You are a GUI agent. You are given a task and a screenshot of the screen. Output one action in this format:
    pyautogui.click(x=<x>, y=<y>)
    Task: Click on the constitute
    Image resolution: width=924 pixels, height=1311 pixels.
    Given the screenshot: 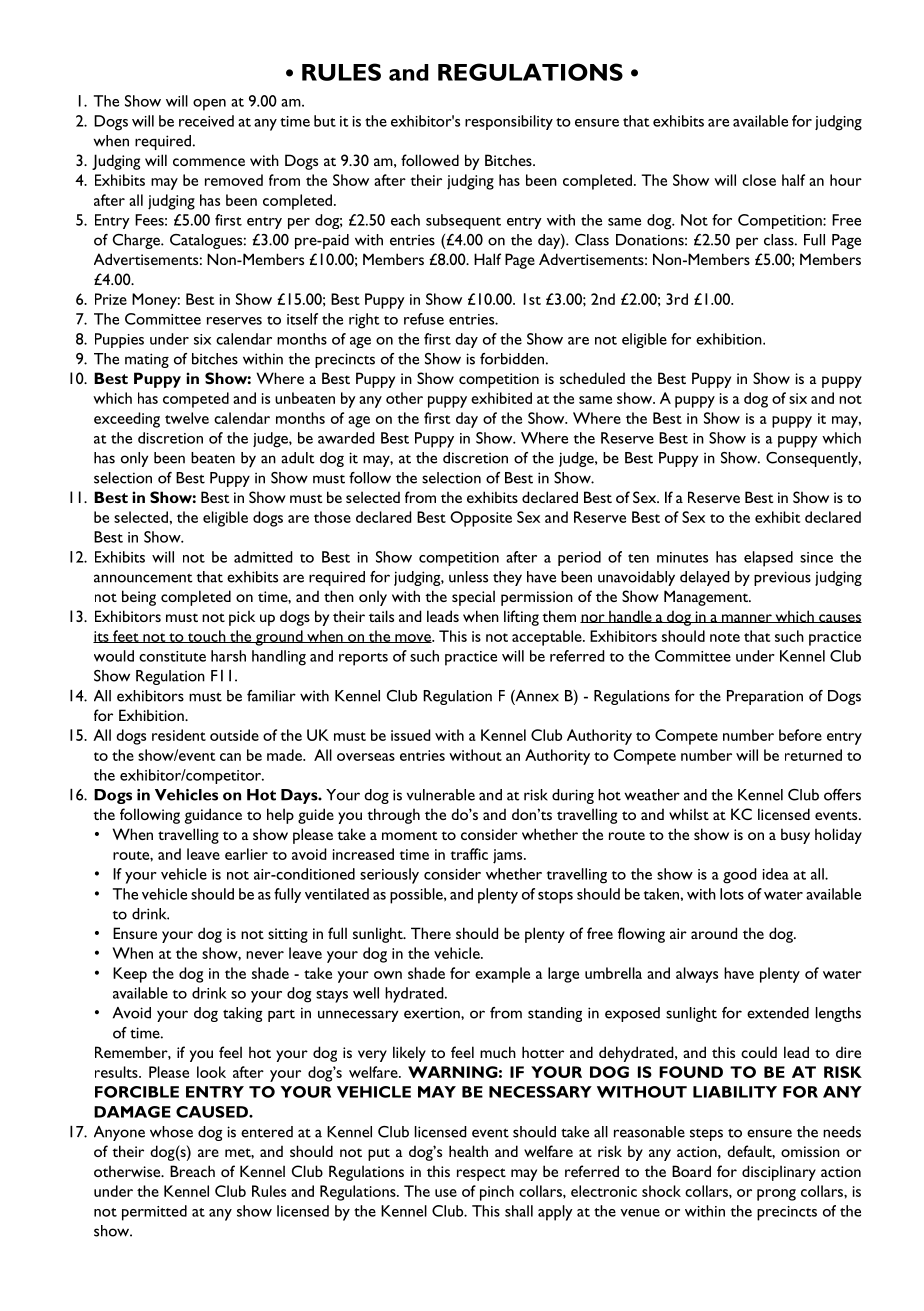 What is the action you would take?
    pyautogui.click(x=172, y=656)
